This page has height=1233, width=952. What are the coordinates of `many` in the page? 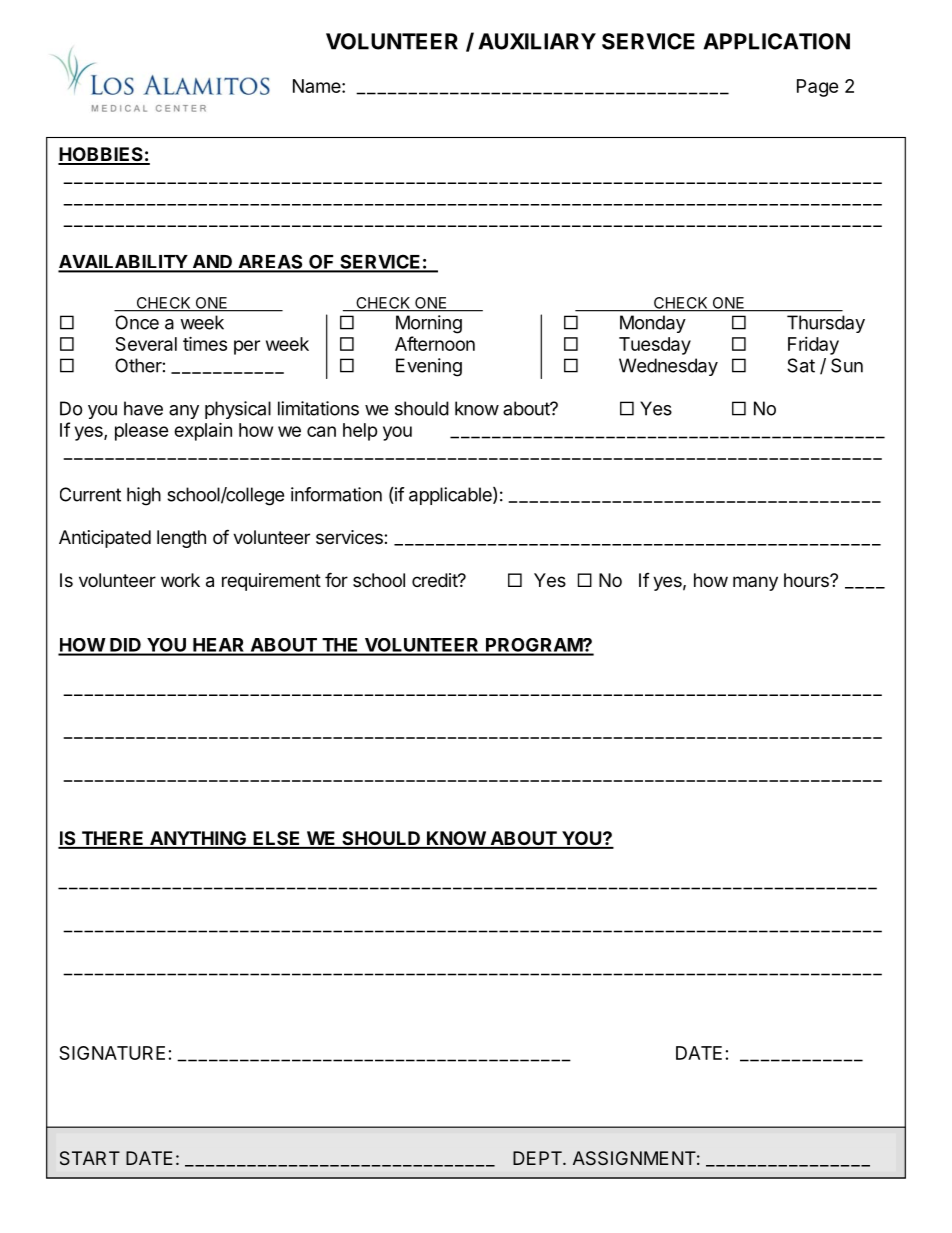 It's located at (755, 583).
